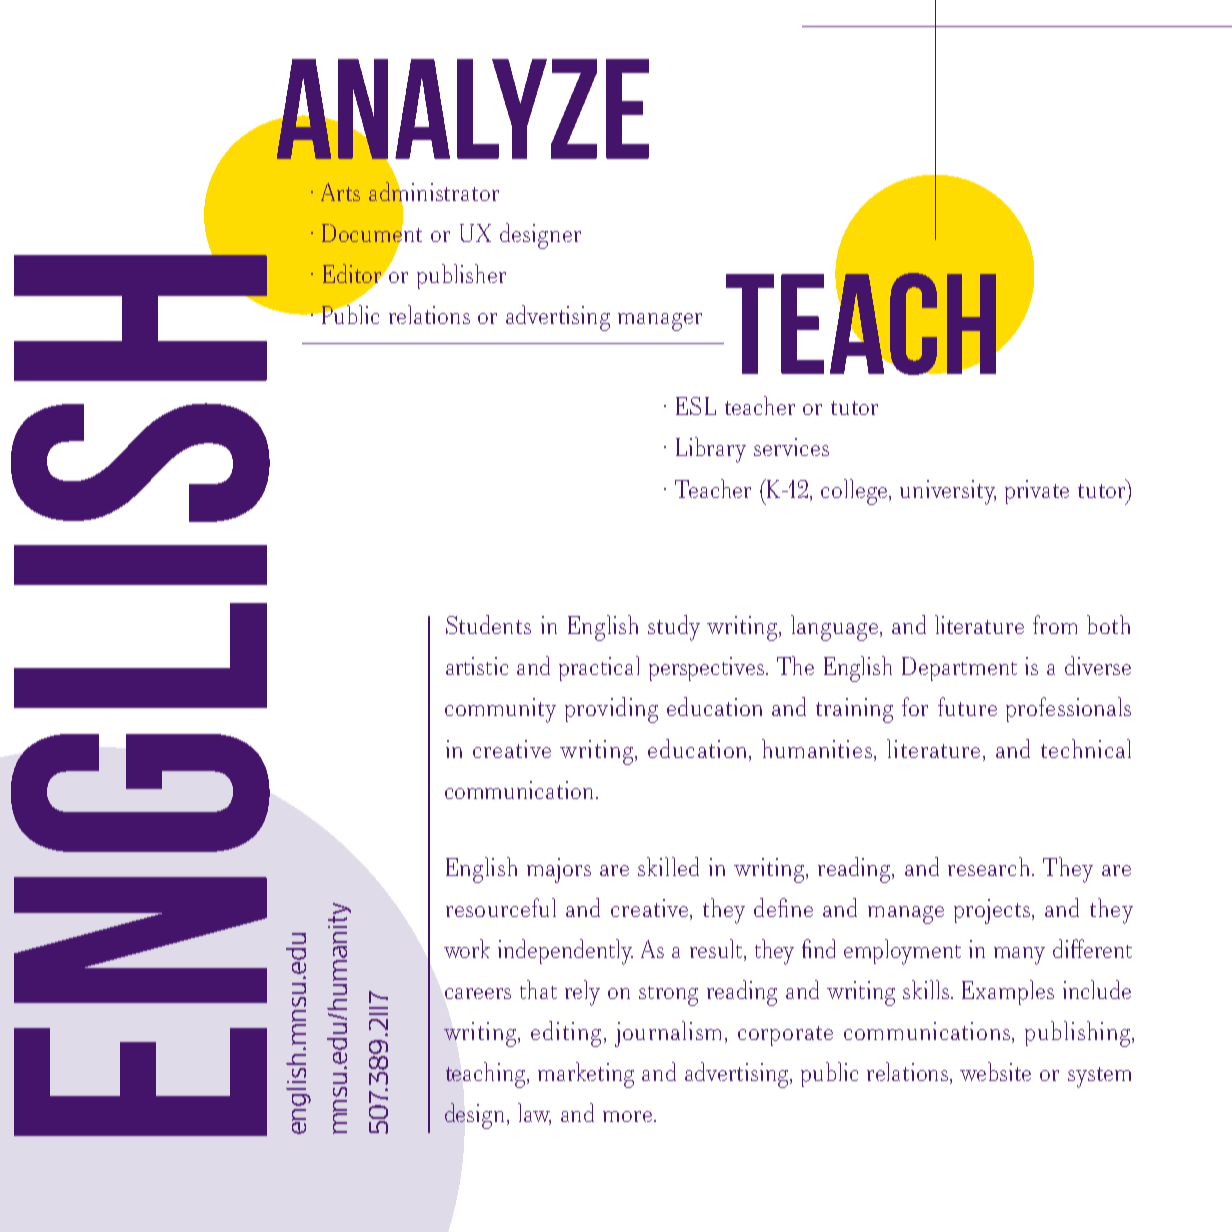 This screenshot has height=1232, width=1232. Describe the element at coordinates (668, 866) in the screenshot. I see `skilled` at that location.
